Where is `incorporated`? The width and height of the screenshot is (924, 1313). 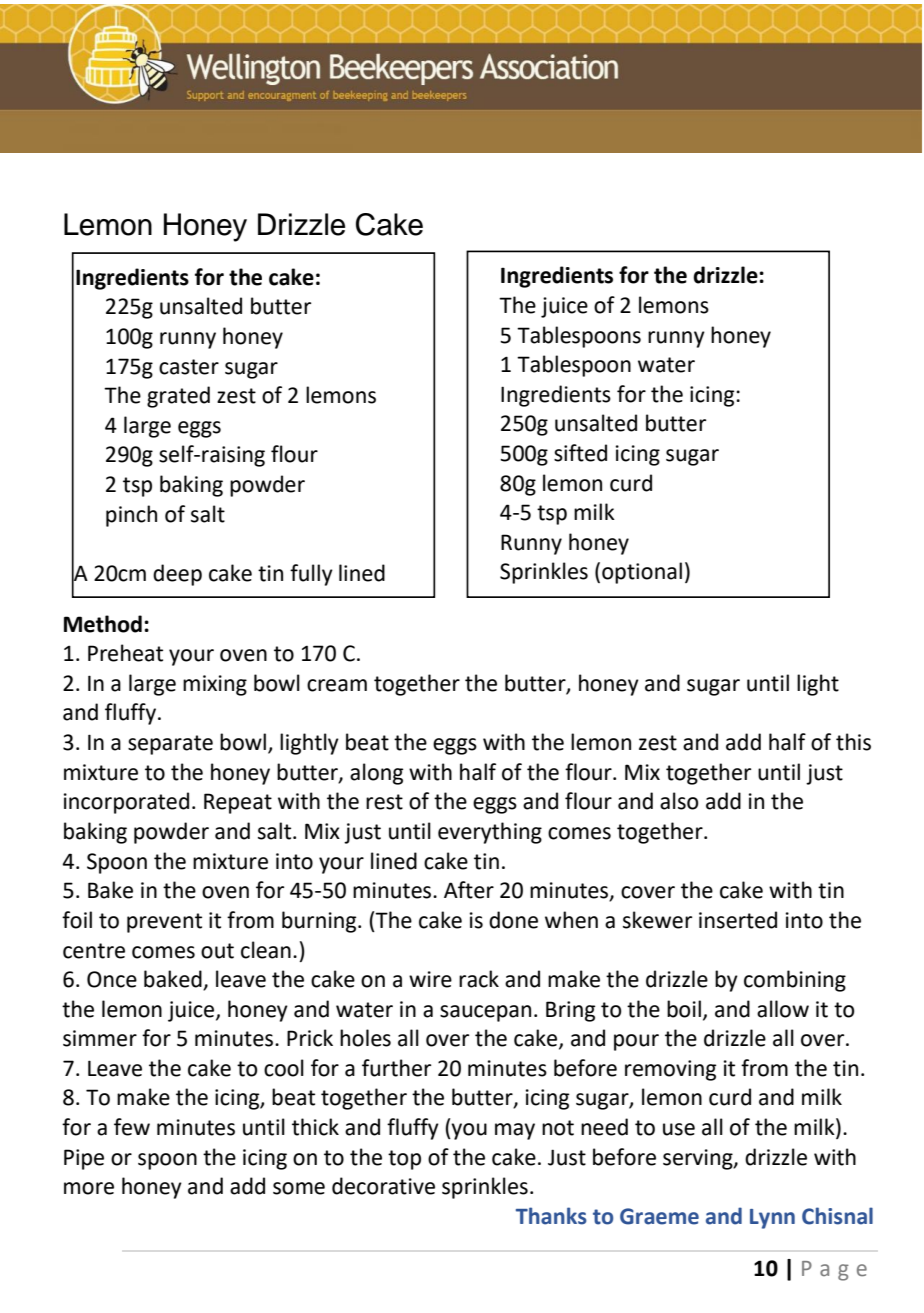 incorporated is located at coordinates (126, 803).
